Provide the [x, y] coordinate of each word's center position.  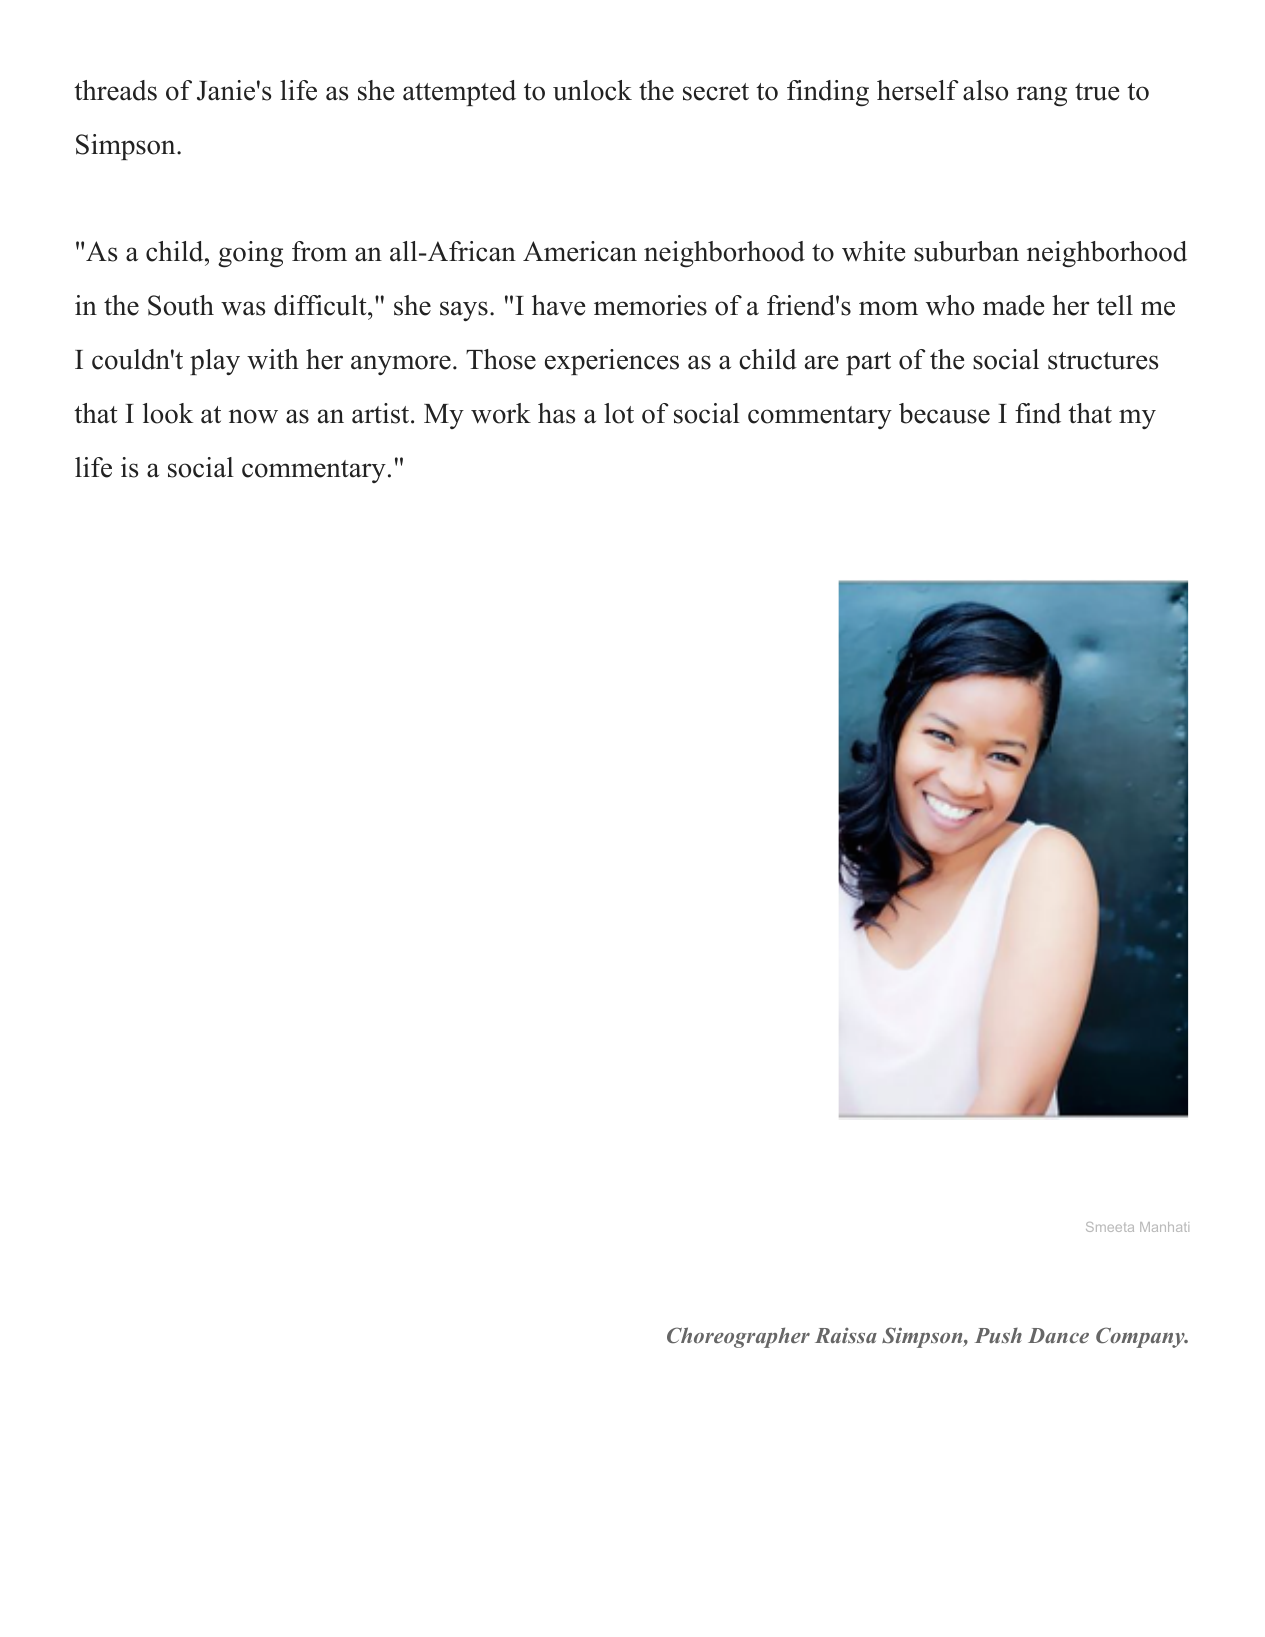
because [944, 413]
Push [998, 1335]
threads [115, 90]
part [868, 363]
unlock [592, 90]
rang [1042, 96]
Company [1141, 1337]
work [501, 413]
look [168, 413]
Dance [1058, 1335]
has [556, 413]
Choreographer [738, 1337]
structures [1103, 361]
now [253, 416]
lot [619, 413]
